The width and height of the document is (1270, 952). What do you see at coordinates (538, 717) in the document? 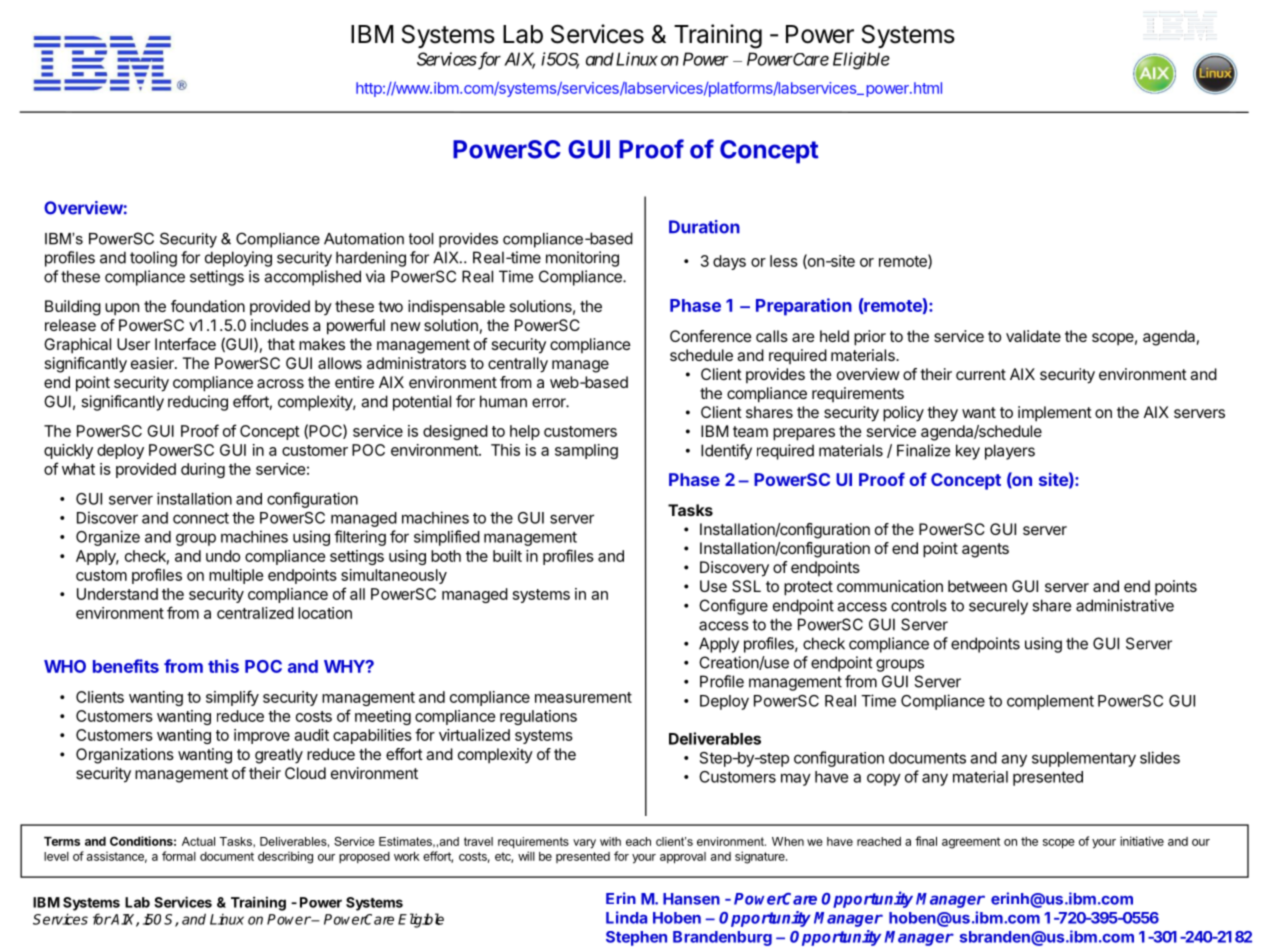
I see `regulations` at bounding box center [538, 717].
